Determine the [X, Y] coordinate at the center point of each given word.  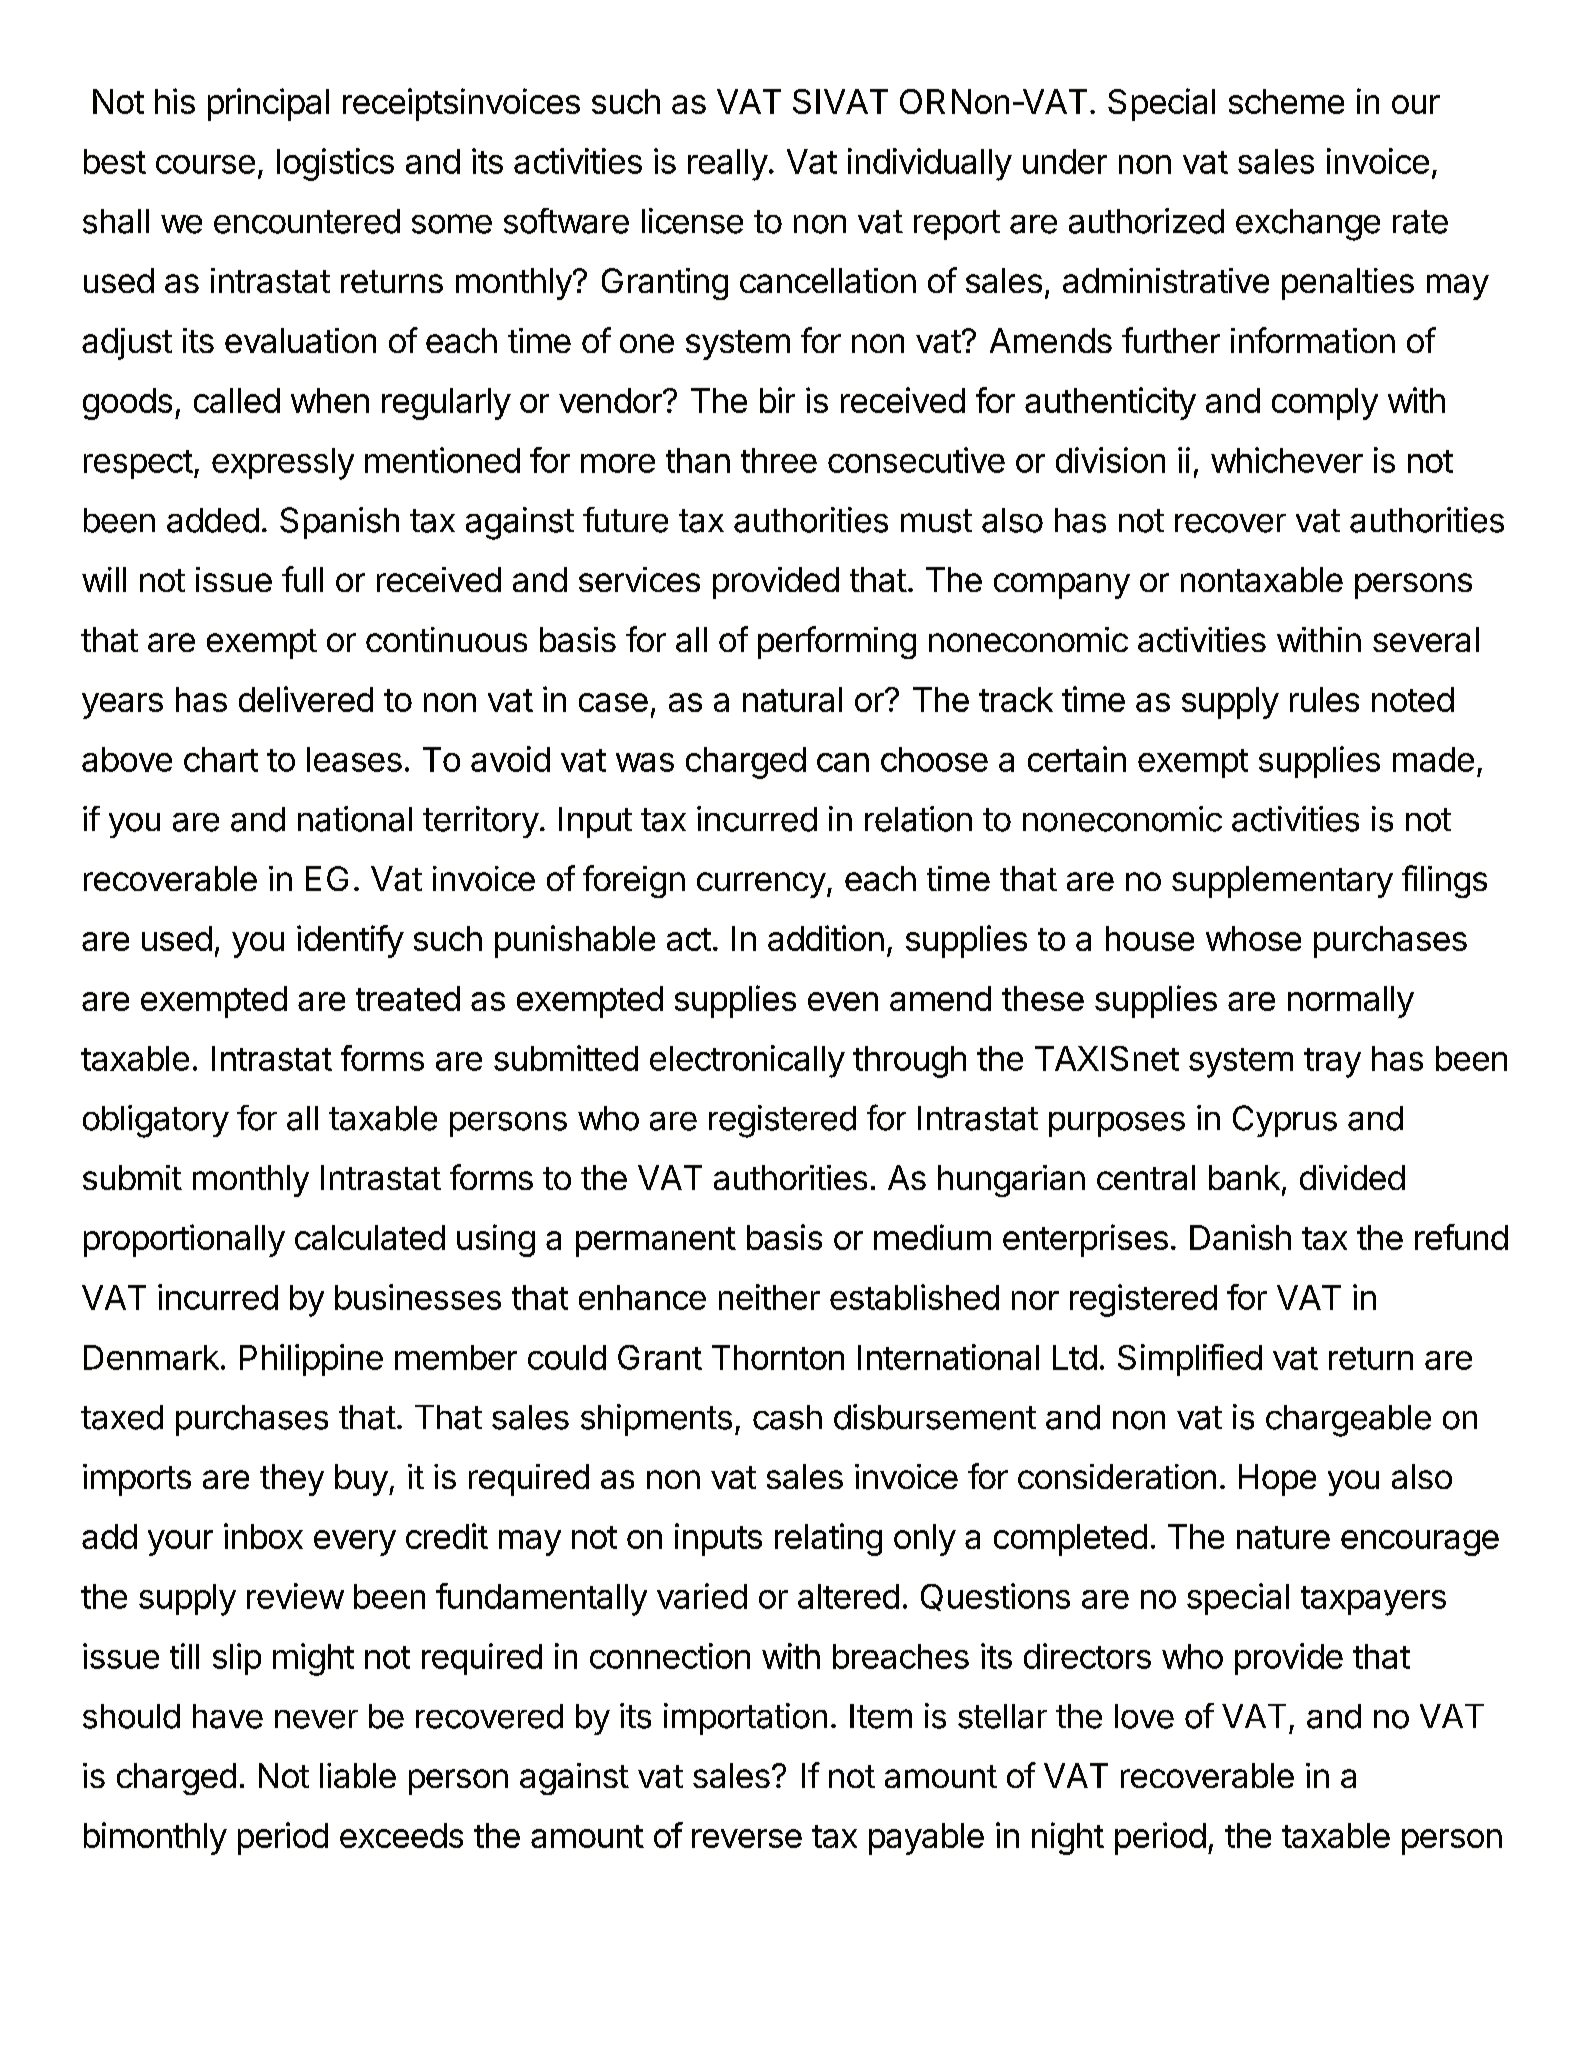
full [302, 579]
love [1144, 1716]
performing [837, 642]
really [728, 165]
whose [1253, 938]
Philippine [311, 1360]
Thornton [778, 1357]
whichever [1287, 460]
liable [358, 1775]
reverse [747, 1838]
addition [826, 938]
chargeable [1348, 1421]
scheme [1286, 101]
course [205, 164]
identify [350, 941]
